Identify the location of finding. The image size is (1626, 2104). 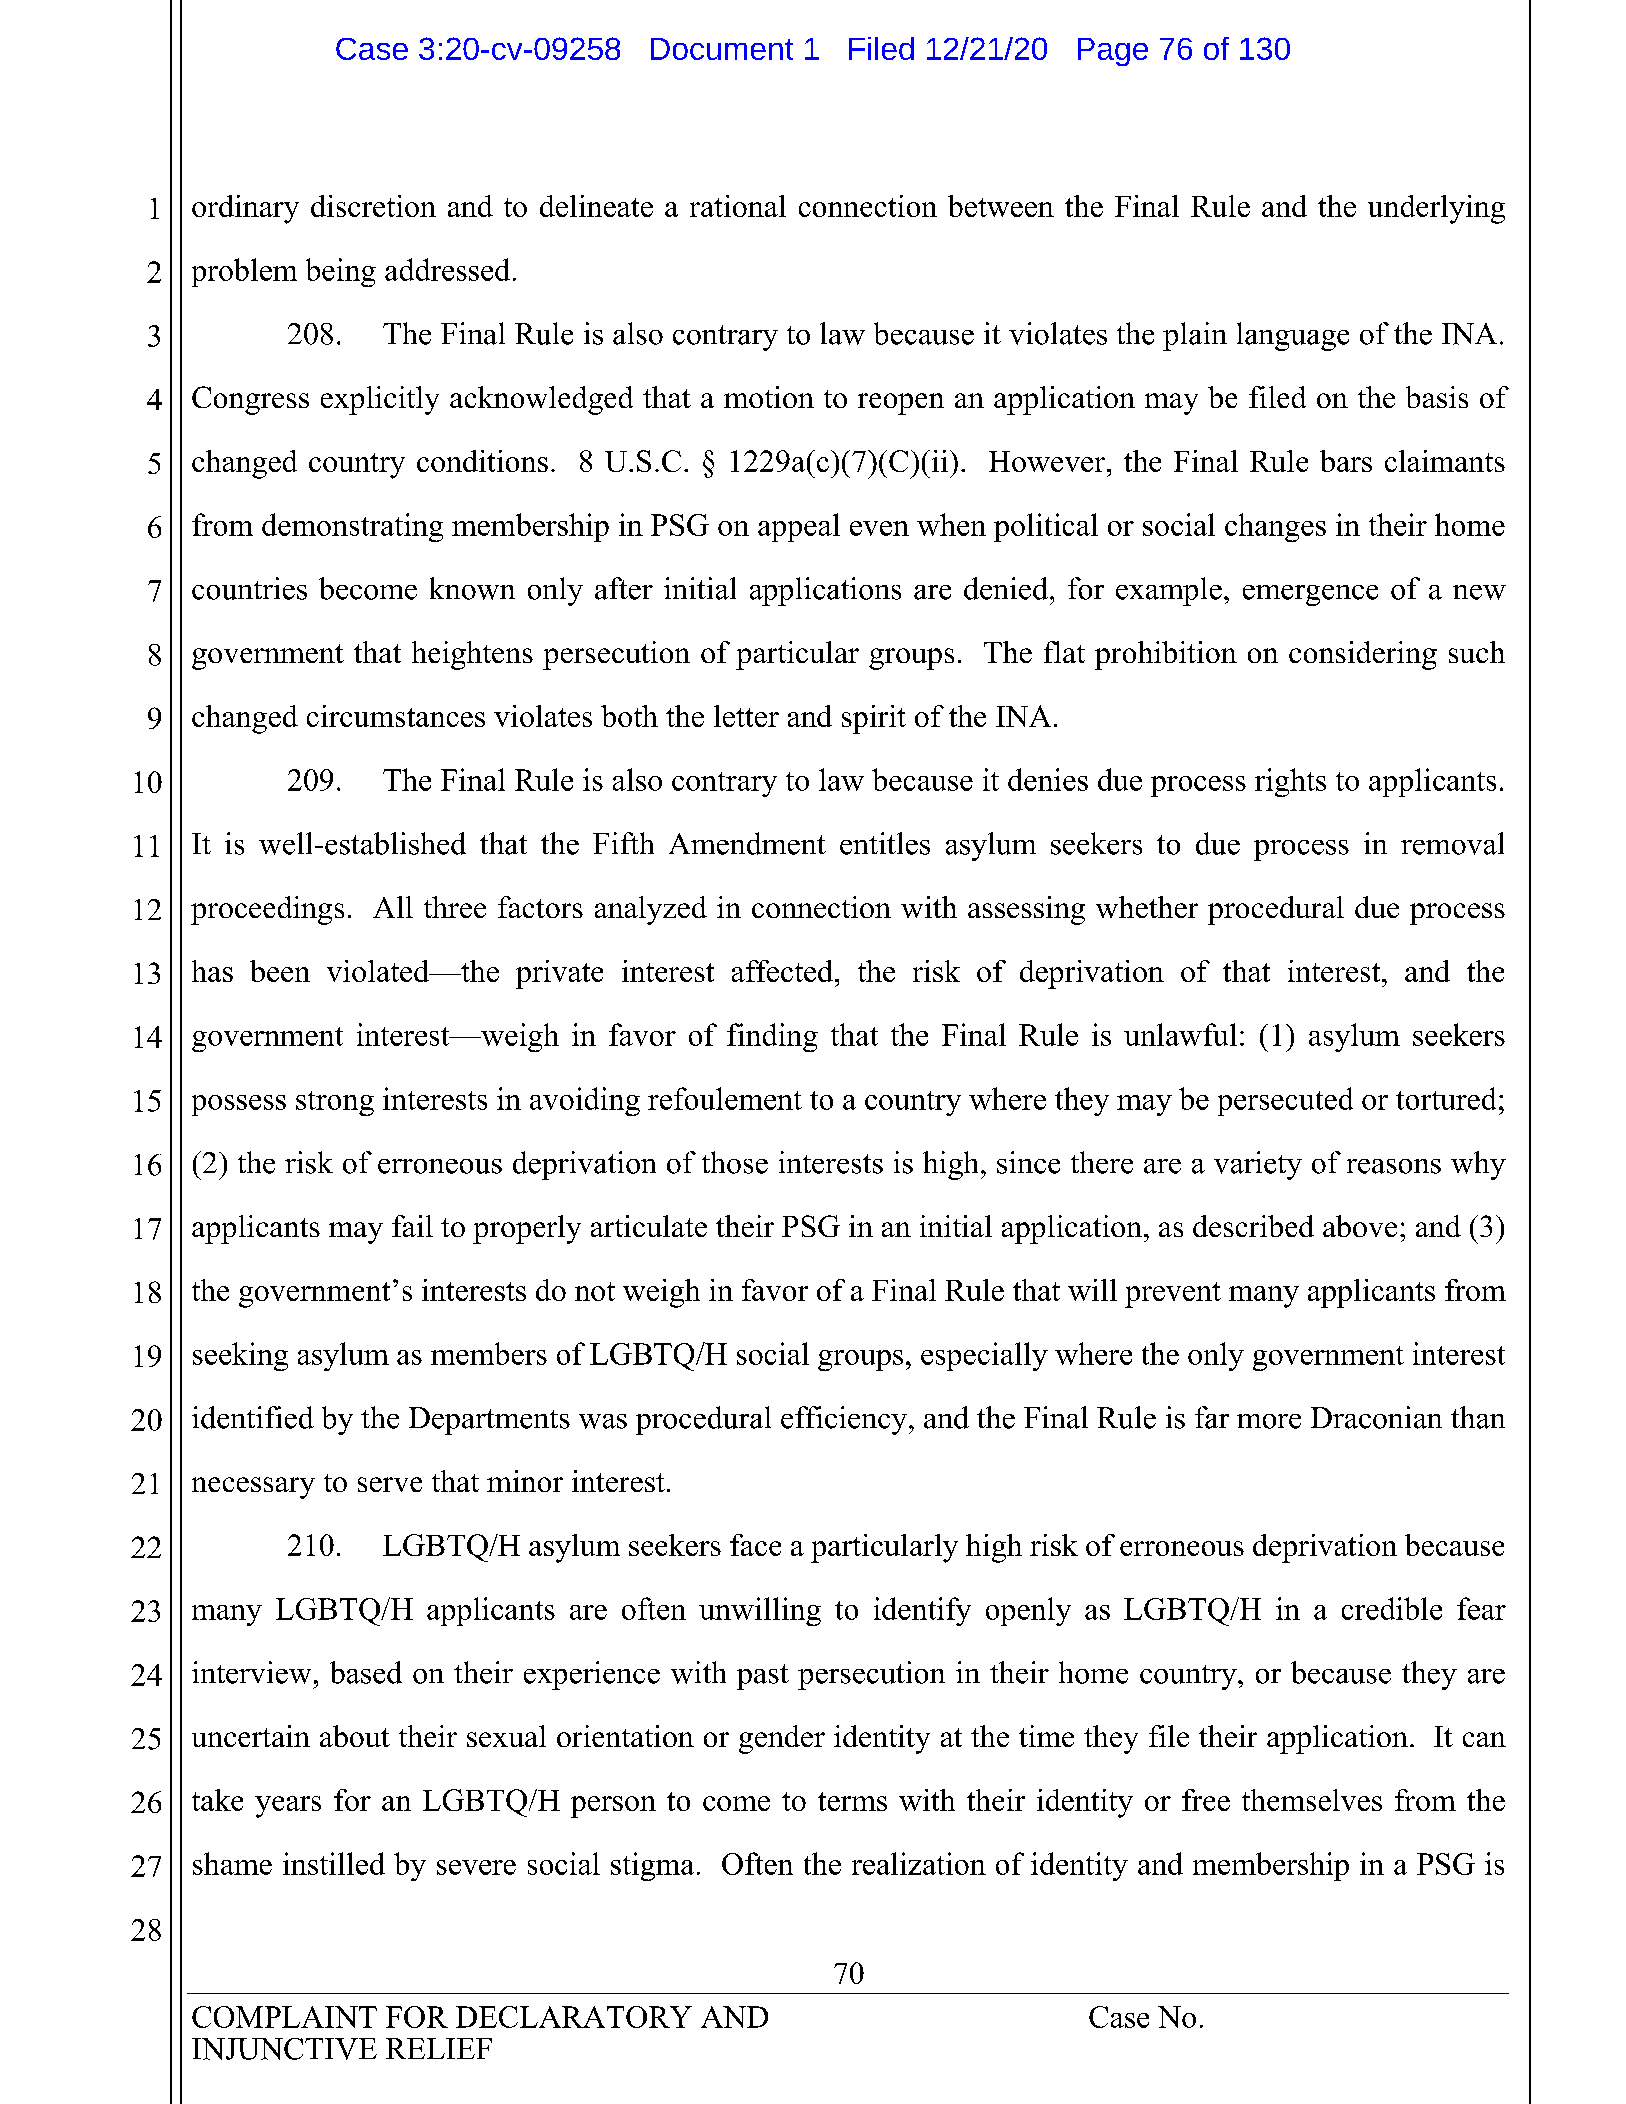
(772, 1037).
